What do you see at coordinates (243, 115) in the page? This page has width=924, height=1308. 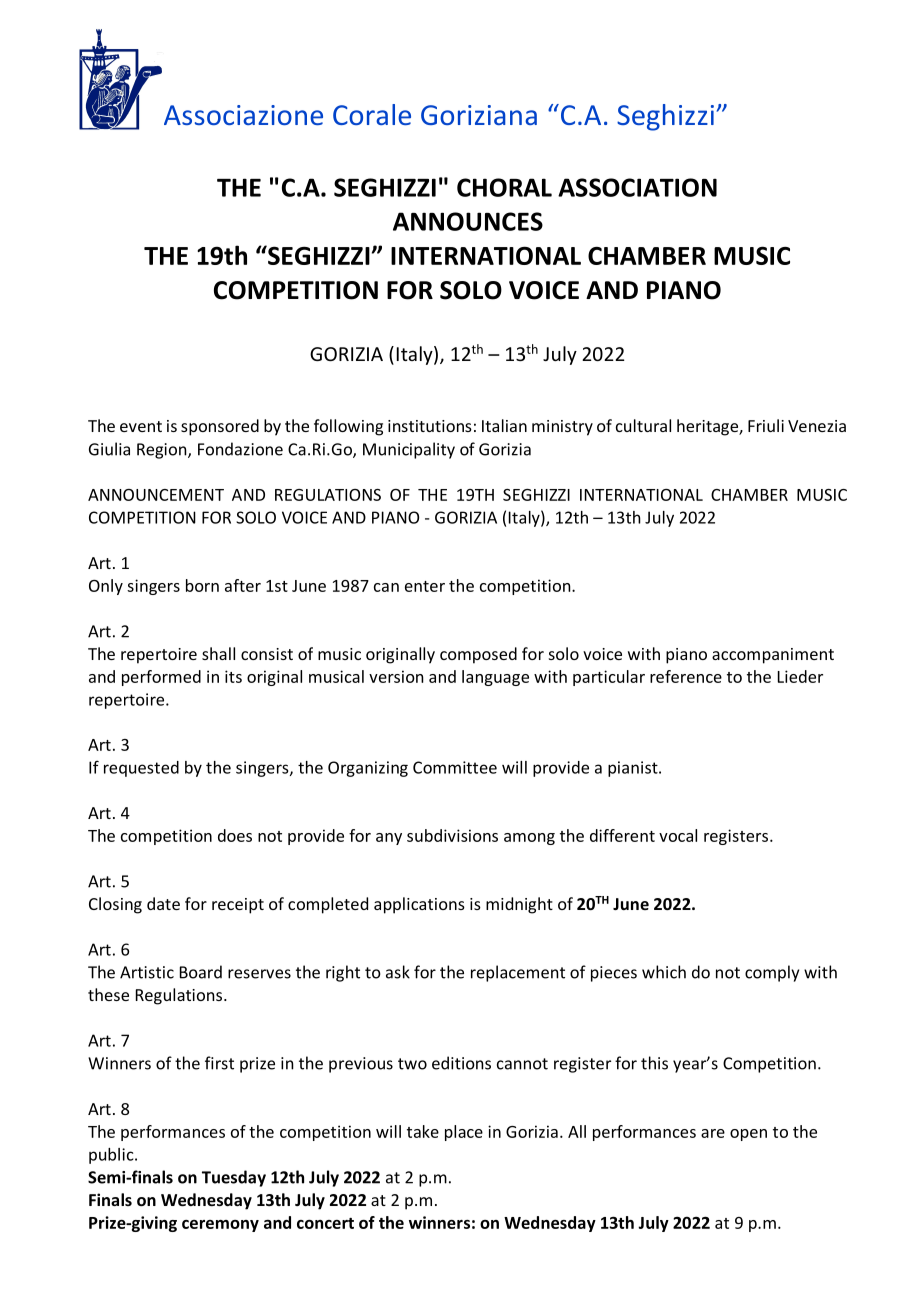 I see `Associazione` at bounding box center [243, 115].
